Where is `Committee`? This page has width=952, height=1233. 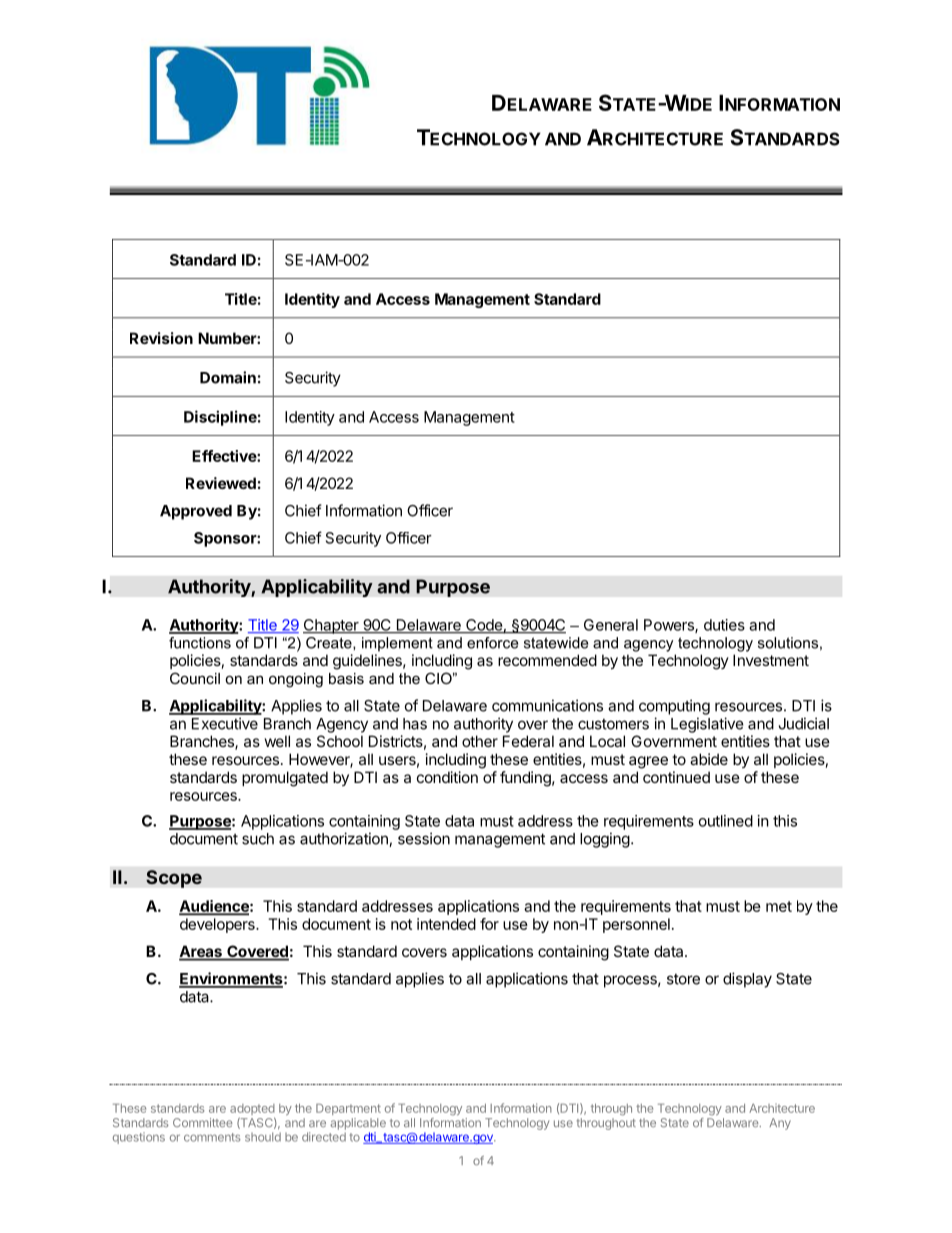
Committee is located at coordinates (202, 1122).
